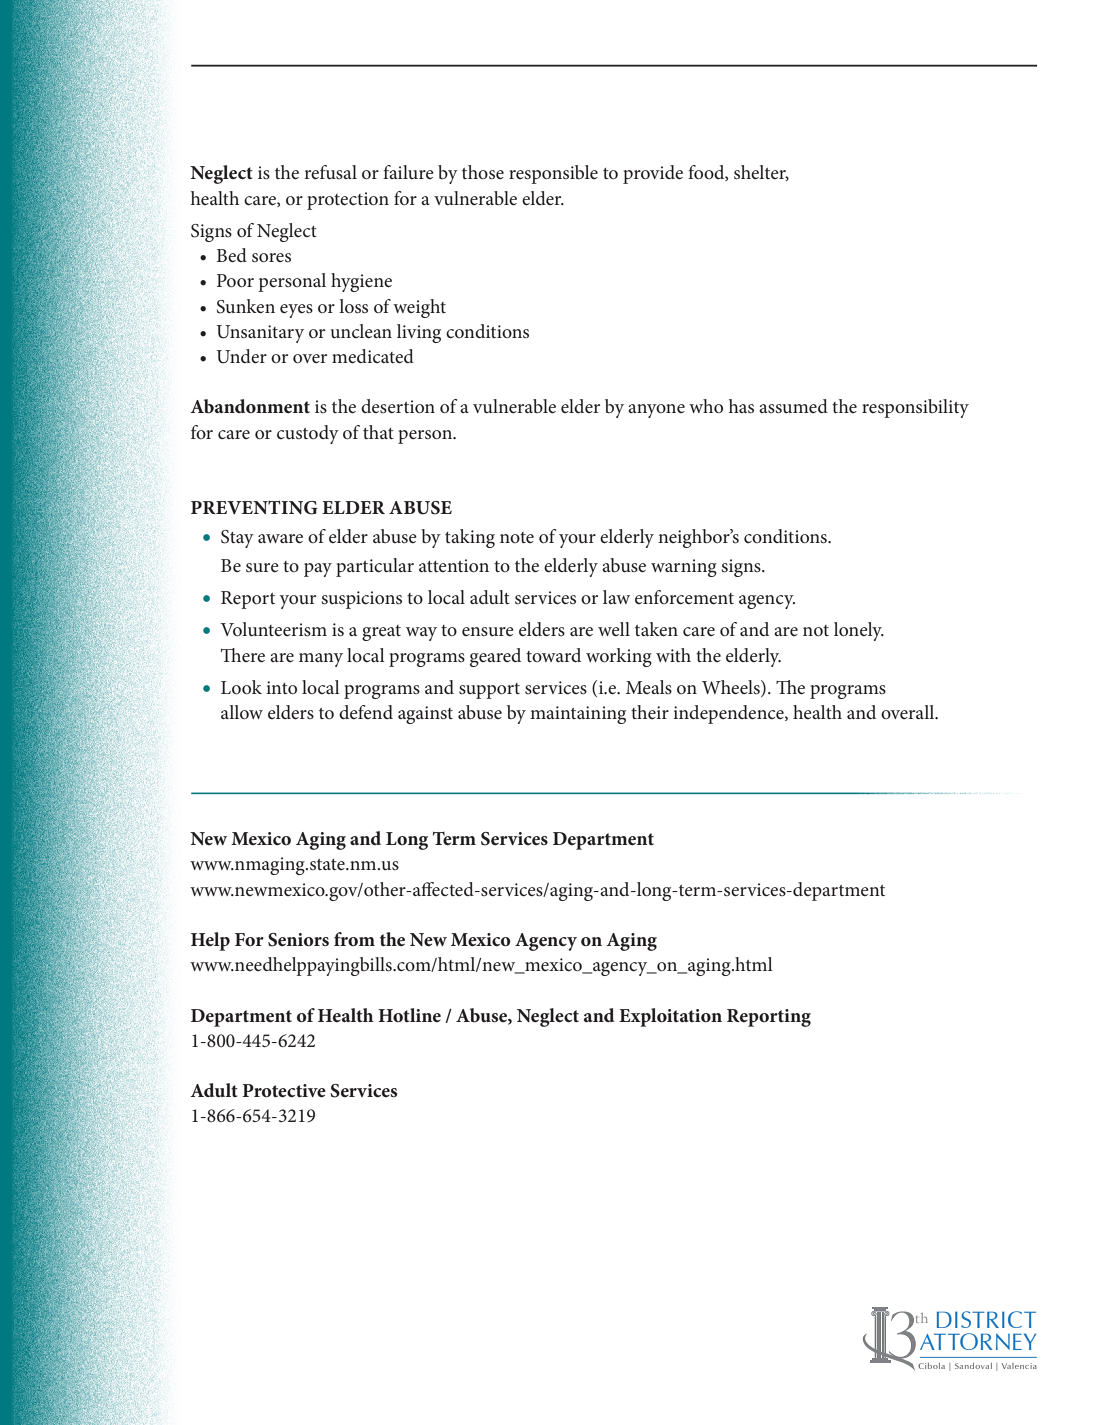 The height and width of the image is (1425, 1101). What do you see at coordinates (298, 940) in the image?
I see `Seniors` at bounding box center [298, 940].
